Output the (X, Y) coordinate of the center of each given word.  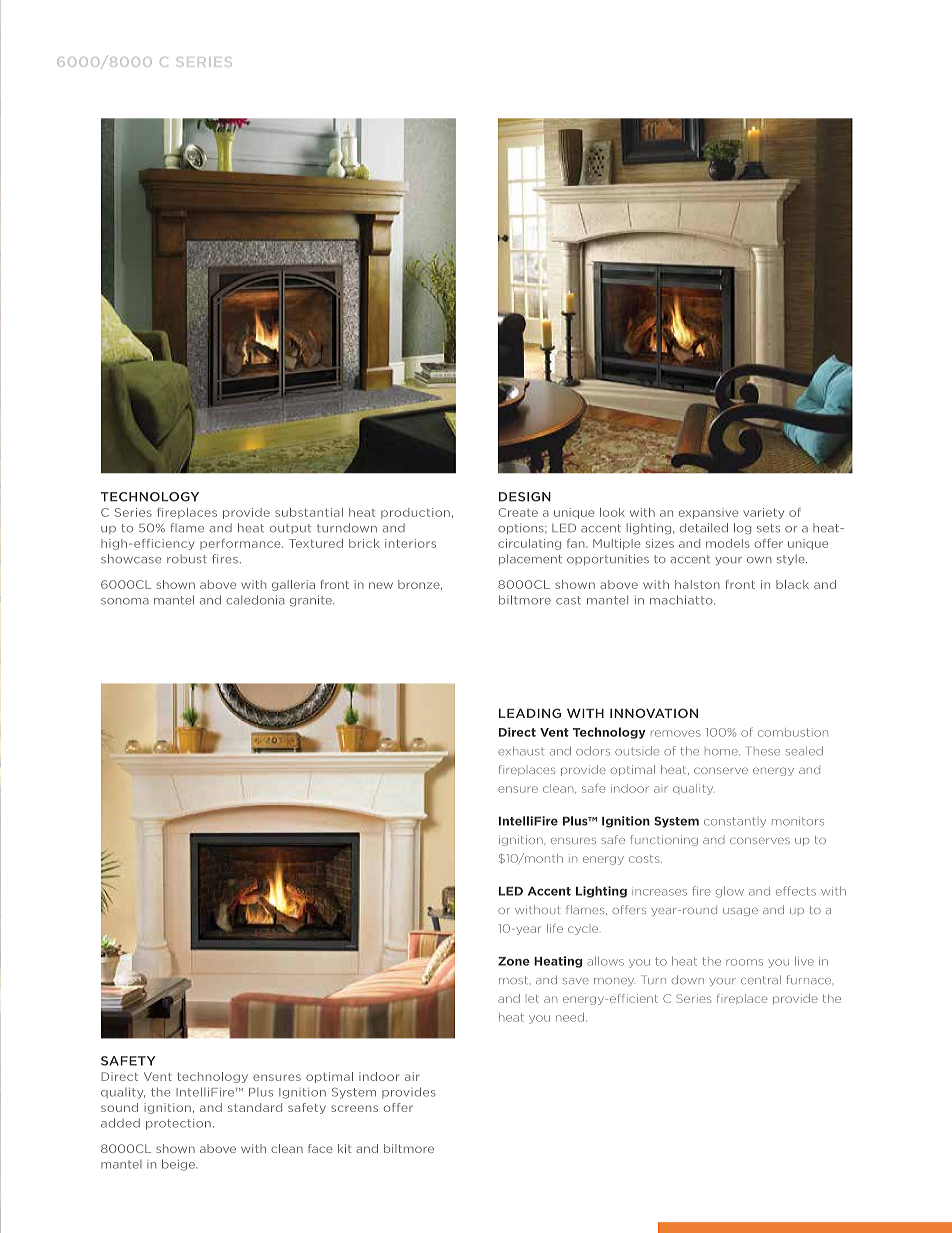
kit (345, 1148)
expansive (708, 513)
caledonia (255, 600)
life (555, 928)
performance (241, 544)
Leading (530, 713)
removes (675, 733)
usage (740, 912)
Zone (514, 961)
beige (179, 1165)
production (415, 513)
